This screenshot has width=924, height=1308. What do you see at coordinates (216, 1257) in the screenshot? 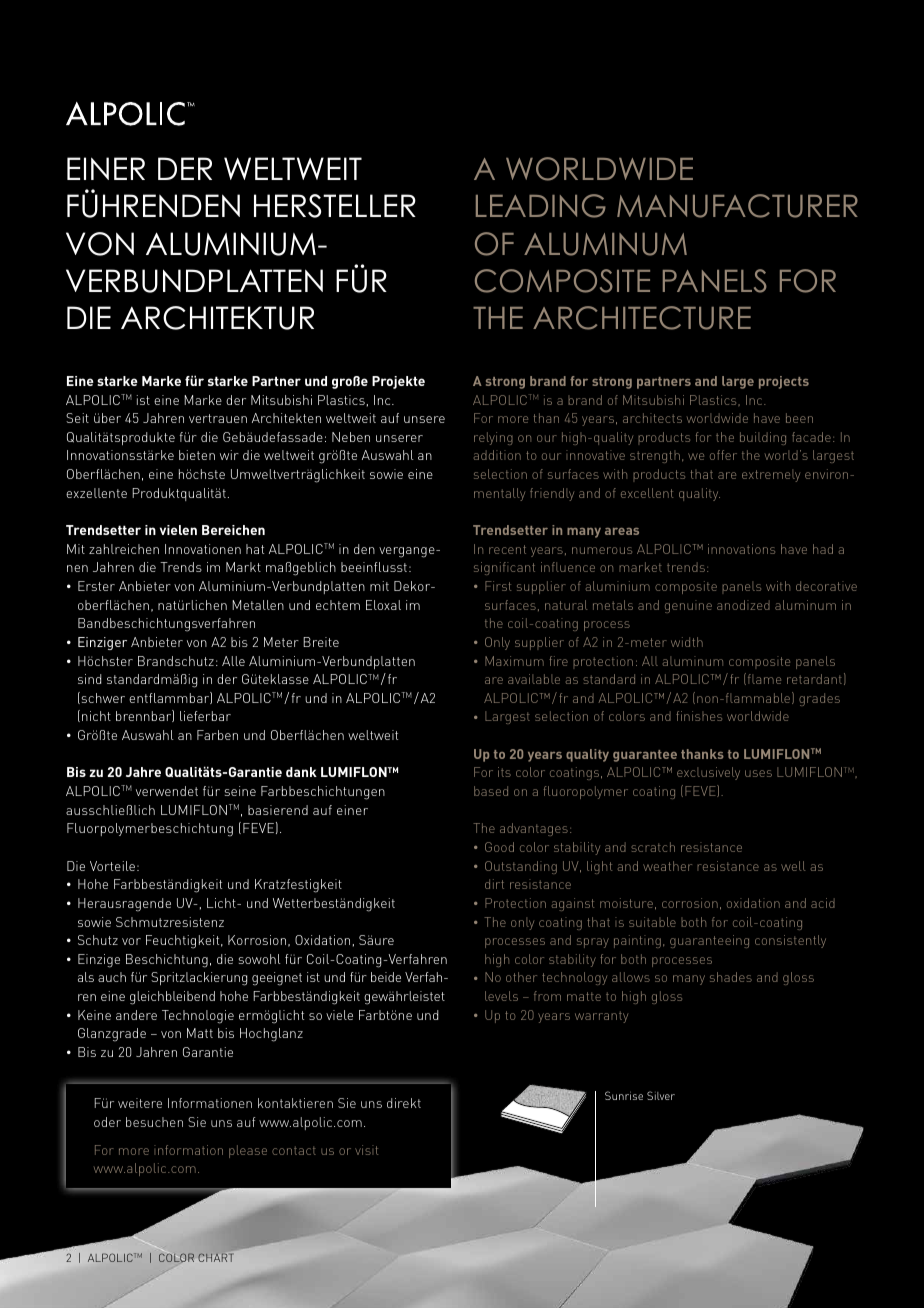
I see `CHART` at bounding box center [216, 1257].
